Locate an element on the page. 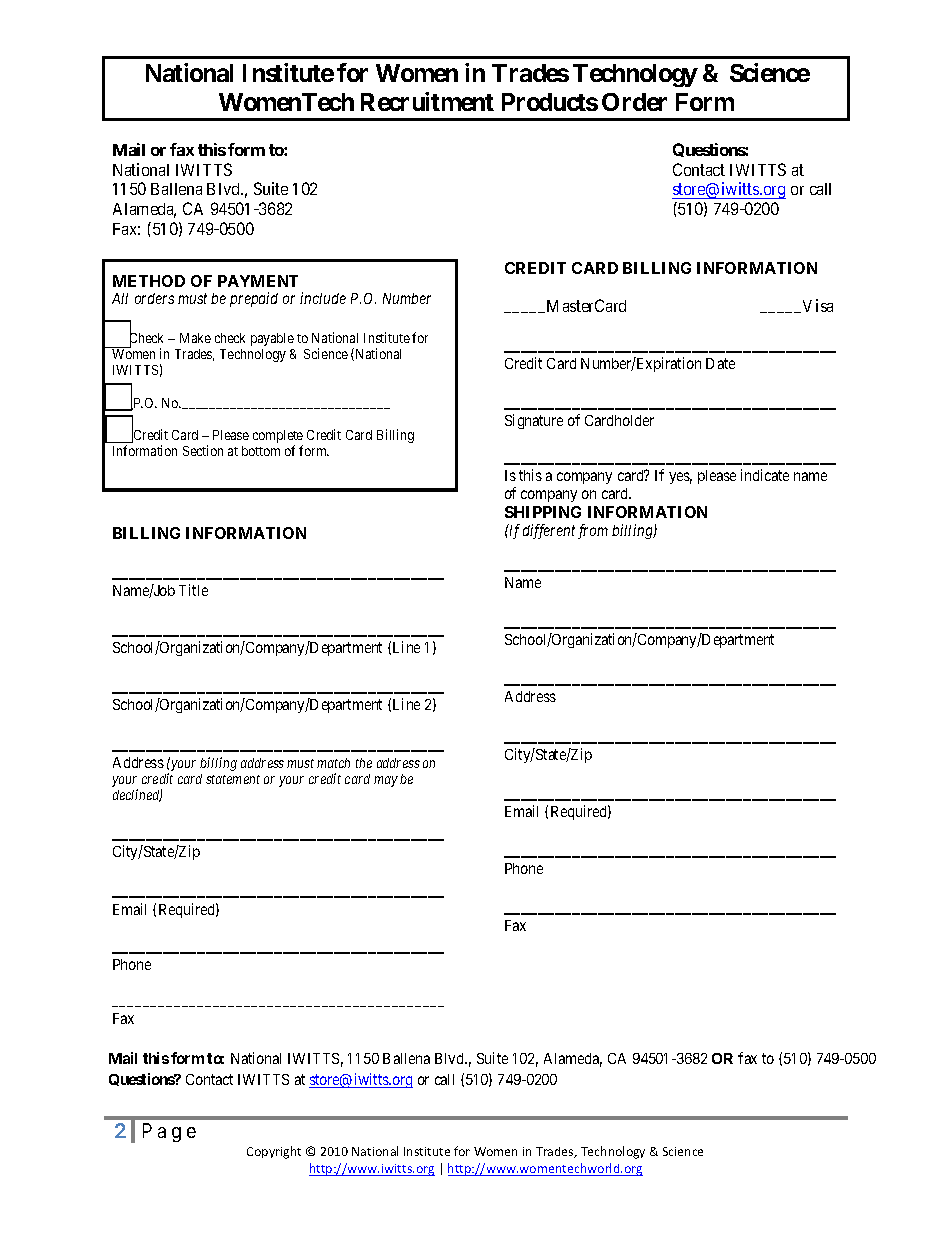  PAYMENT is located at coordinates (258, 281).
